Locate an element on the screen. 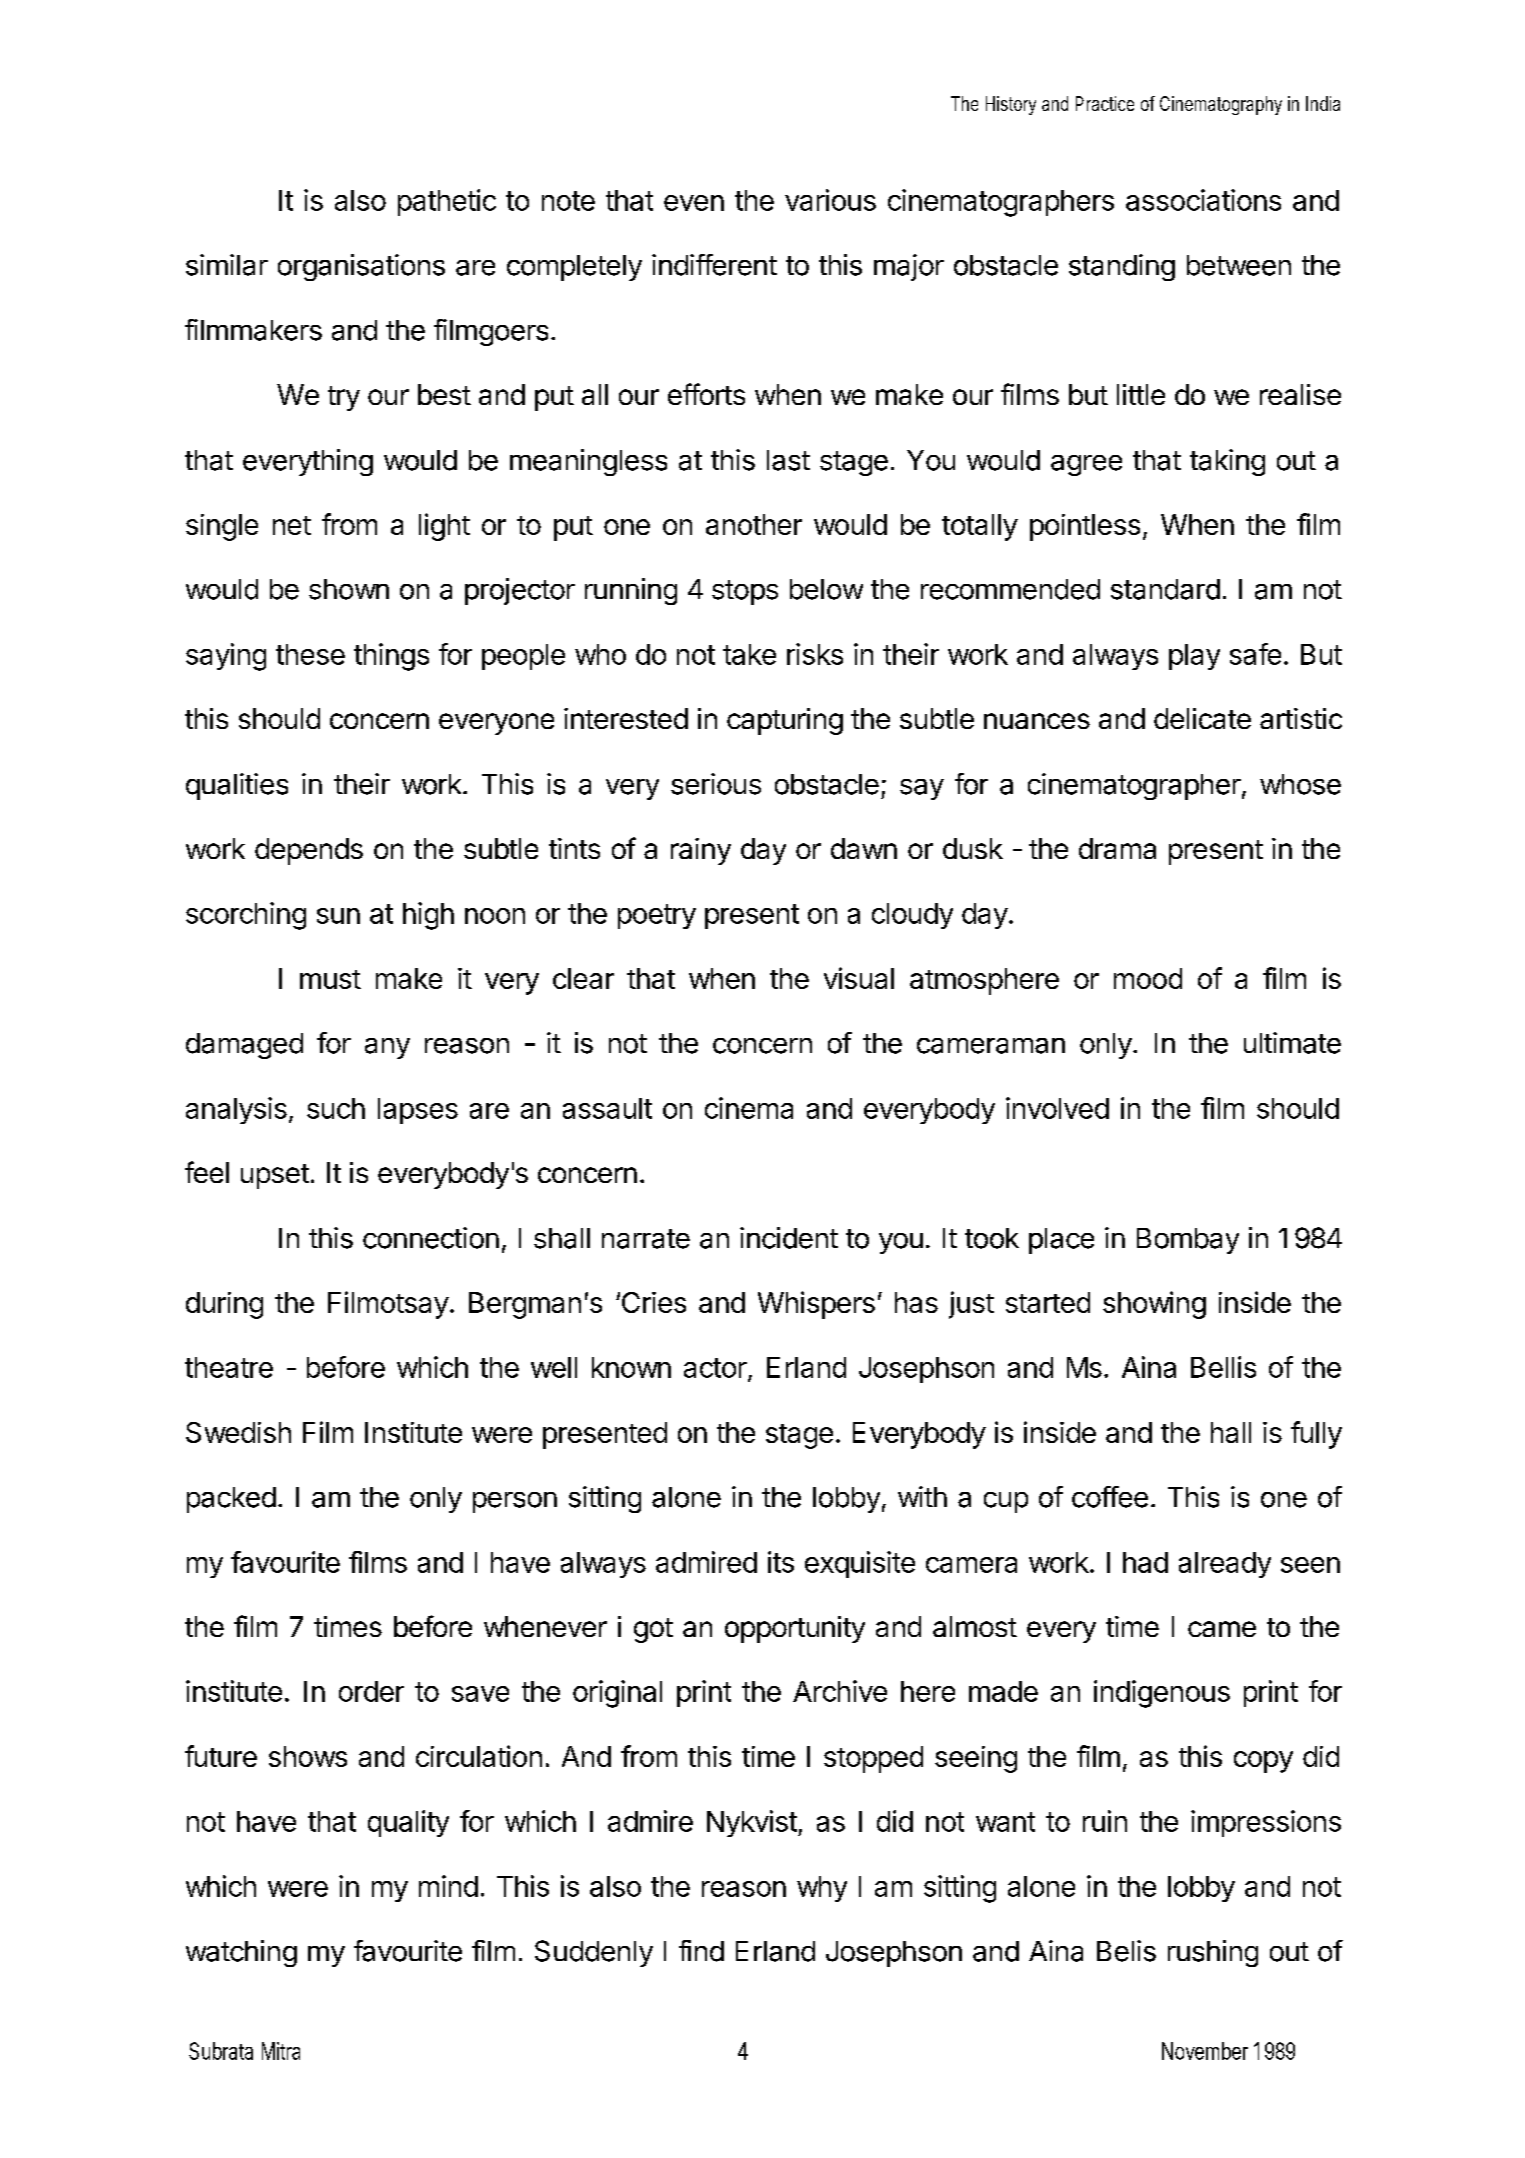 The height and width of the screenshot is (2158, 1525). theatre is located at coordinates (229, 1367).
